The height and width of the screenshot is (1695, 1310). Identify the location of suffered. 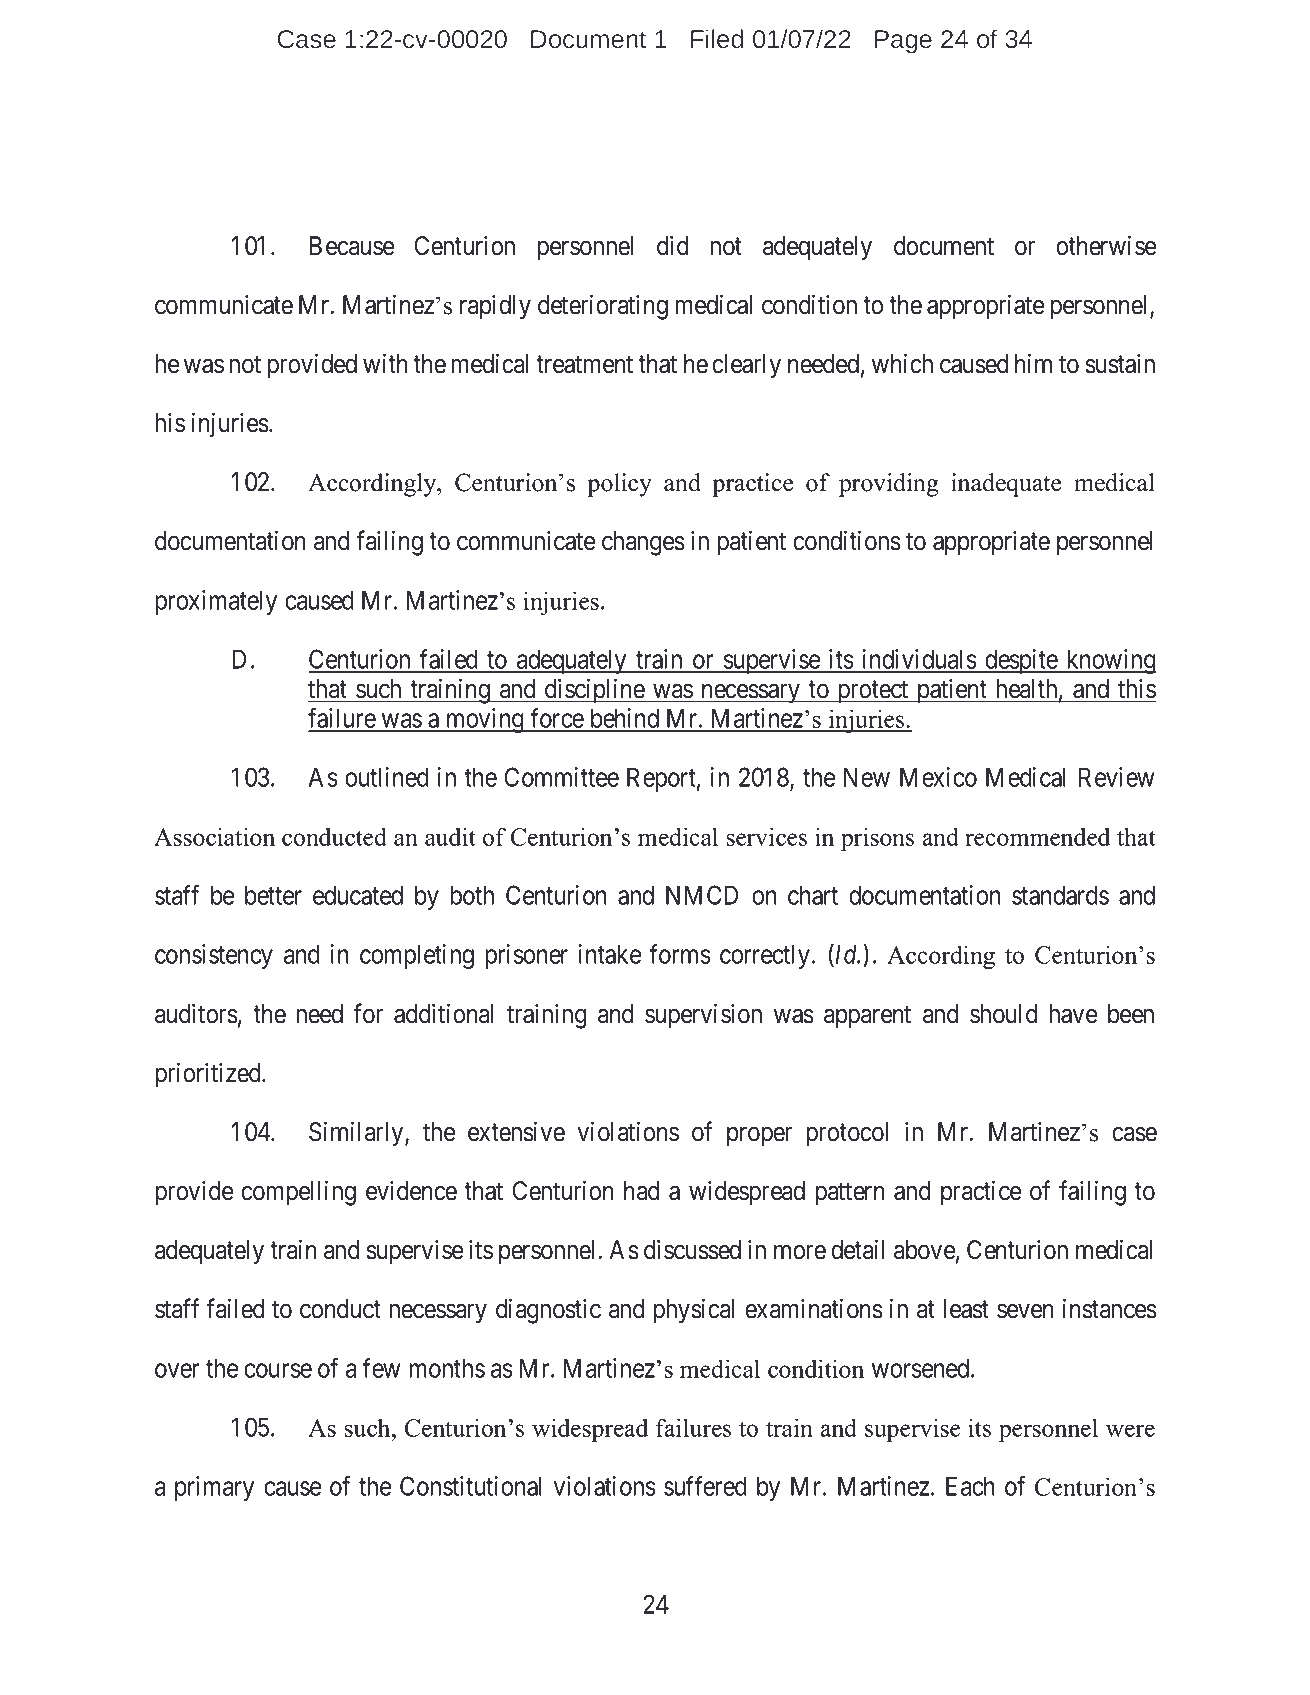
(705, 1486).
